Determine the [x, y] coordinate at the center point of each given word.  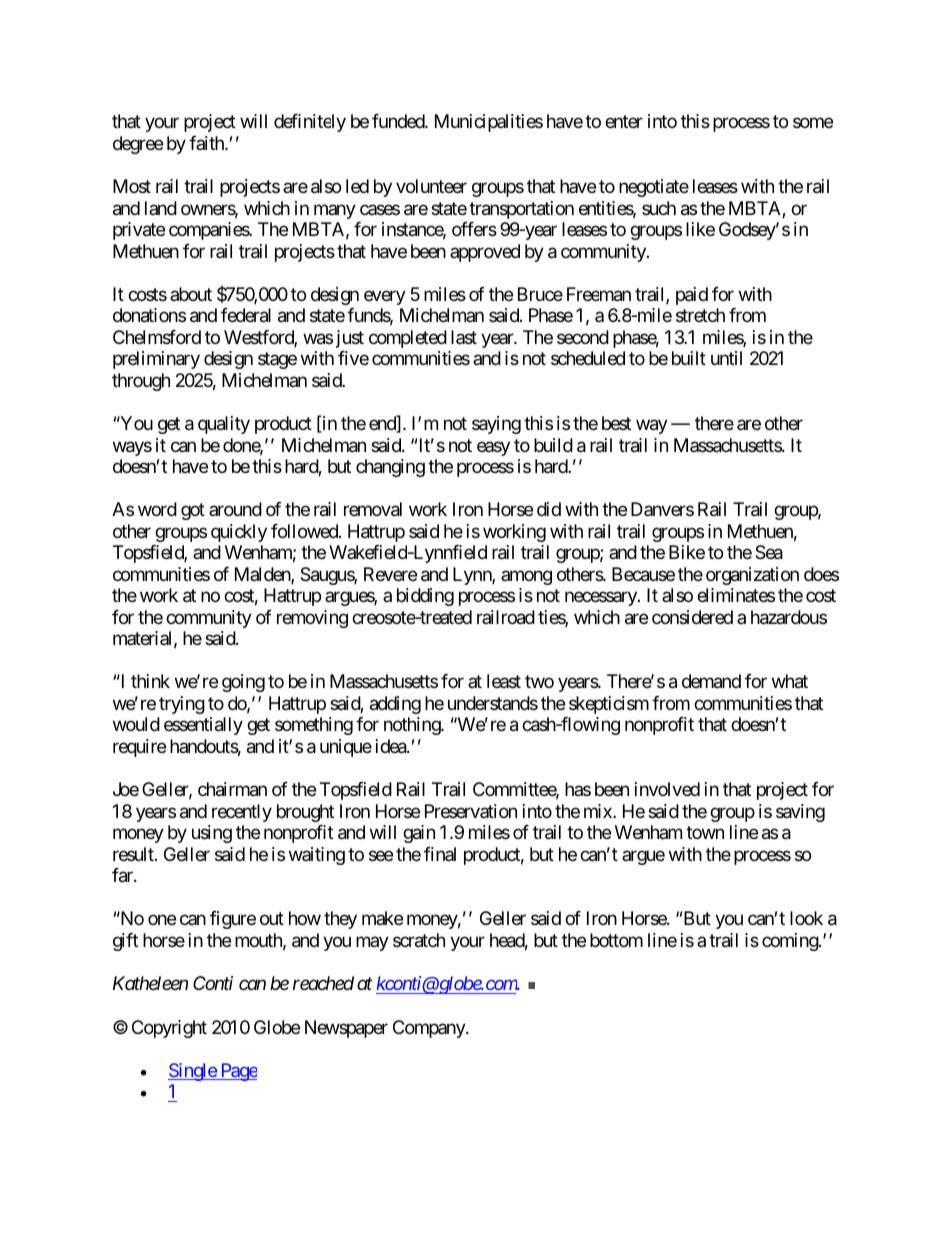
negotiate [654, 188]
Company [430, 1029]
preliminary [156, 360]
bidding [425, 597]
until [726, 358]
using [212, 834]
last [464, 337]
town [705, 832]
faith [207, 143]
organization [752, 576]
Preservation [471, 811]
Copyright [169, 1029]
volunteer [431, 186]
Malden [263, 575]
